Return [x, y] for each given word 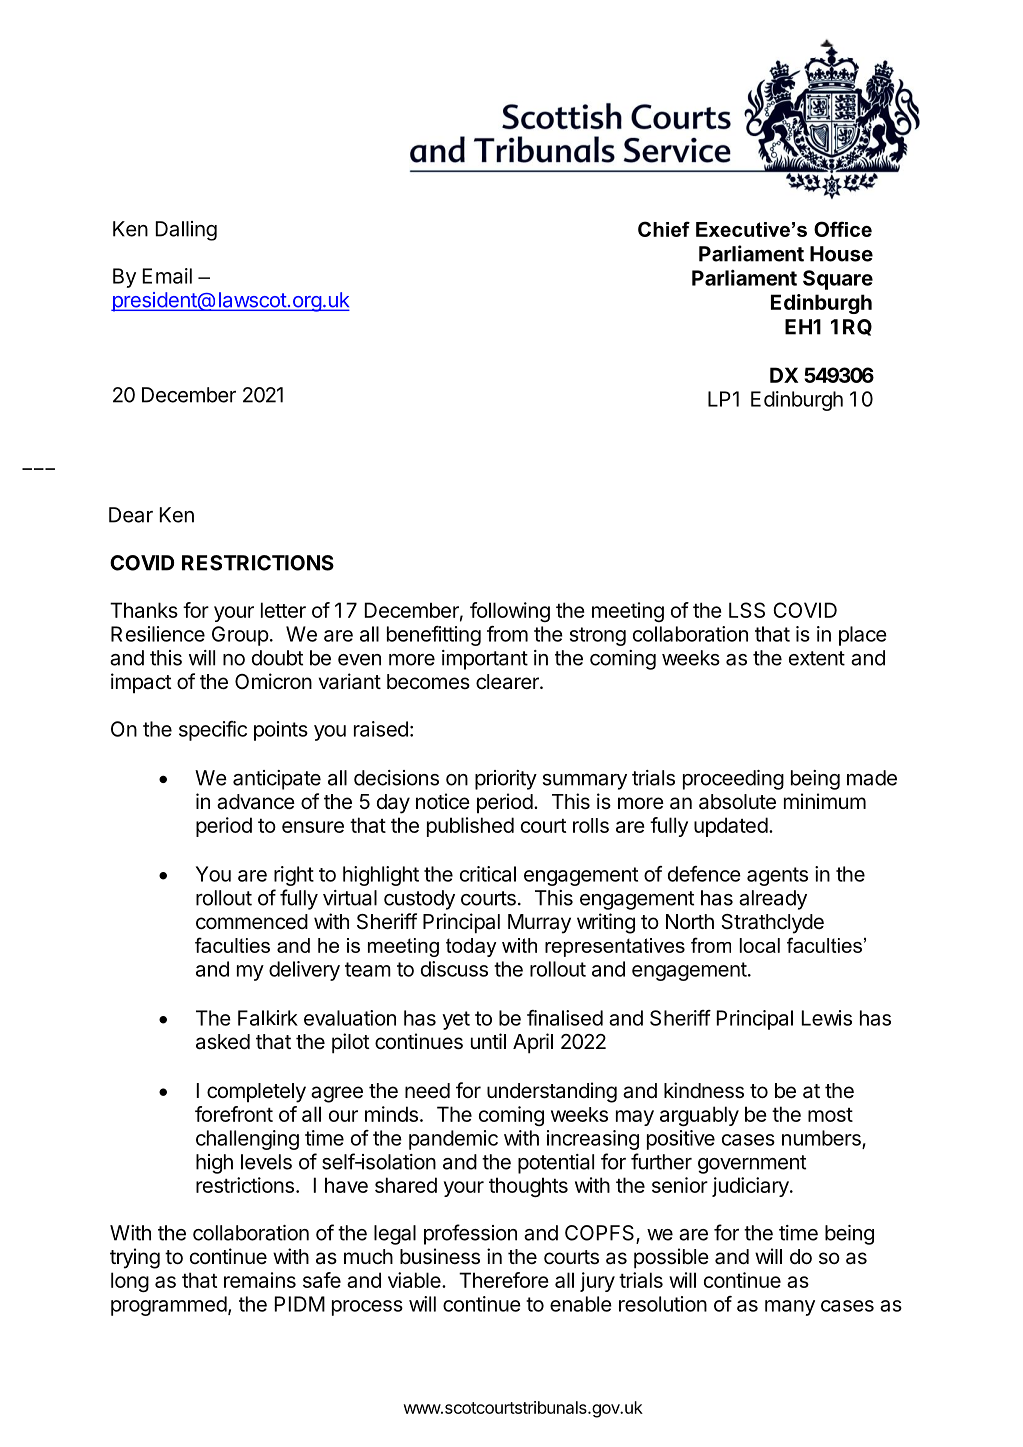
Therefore [504, 1280]
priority [506, 780]
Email [167, 276]
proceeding [733, 780]
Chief [664, 229]
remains [260, 1280]
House [841, 254]
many [790, 1308]
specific [213, 731]
